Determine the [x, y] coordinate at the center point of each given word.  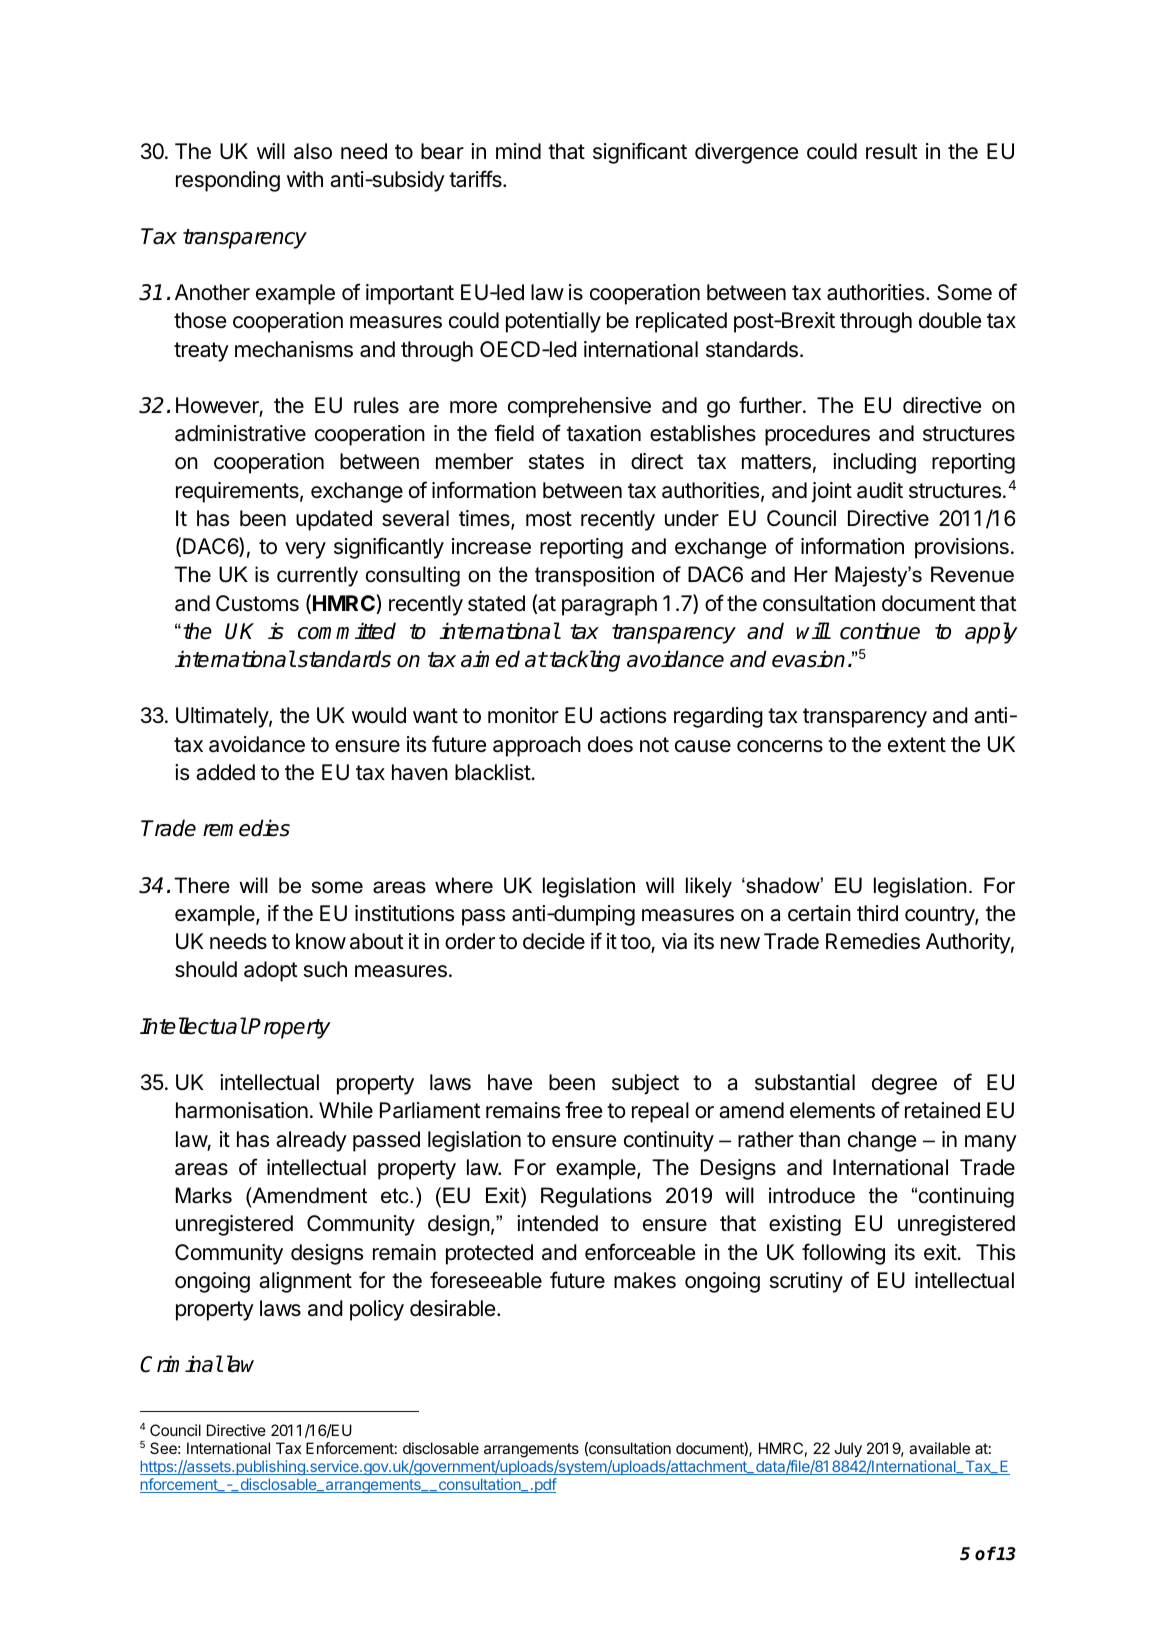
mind [518, 151]
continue [880, 631]
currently [317, 576]
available [939, 1448]
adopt [271, 971]
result [892, 151]
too [636, 943]
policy [377, 1310]
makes [645, 1280]
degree [904, 1084]
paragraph [609, 605]
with [305, 179]
